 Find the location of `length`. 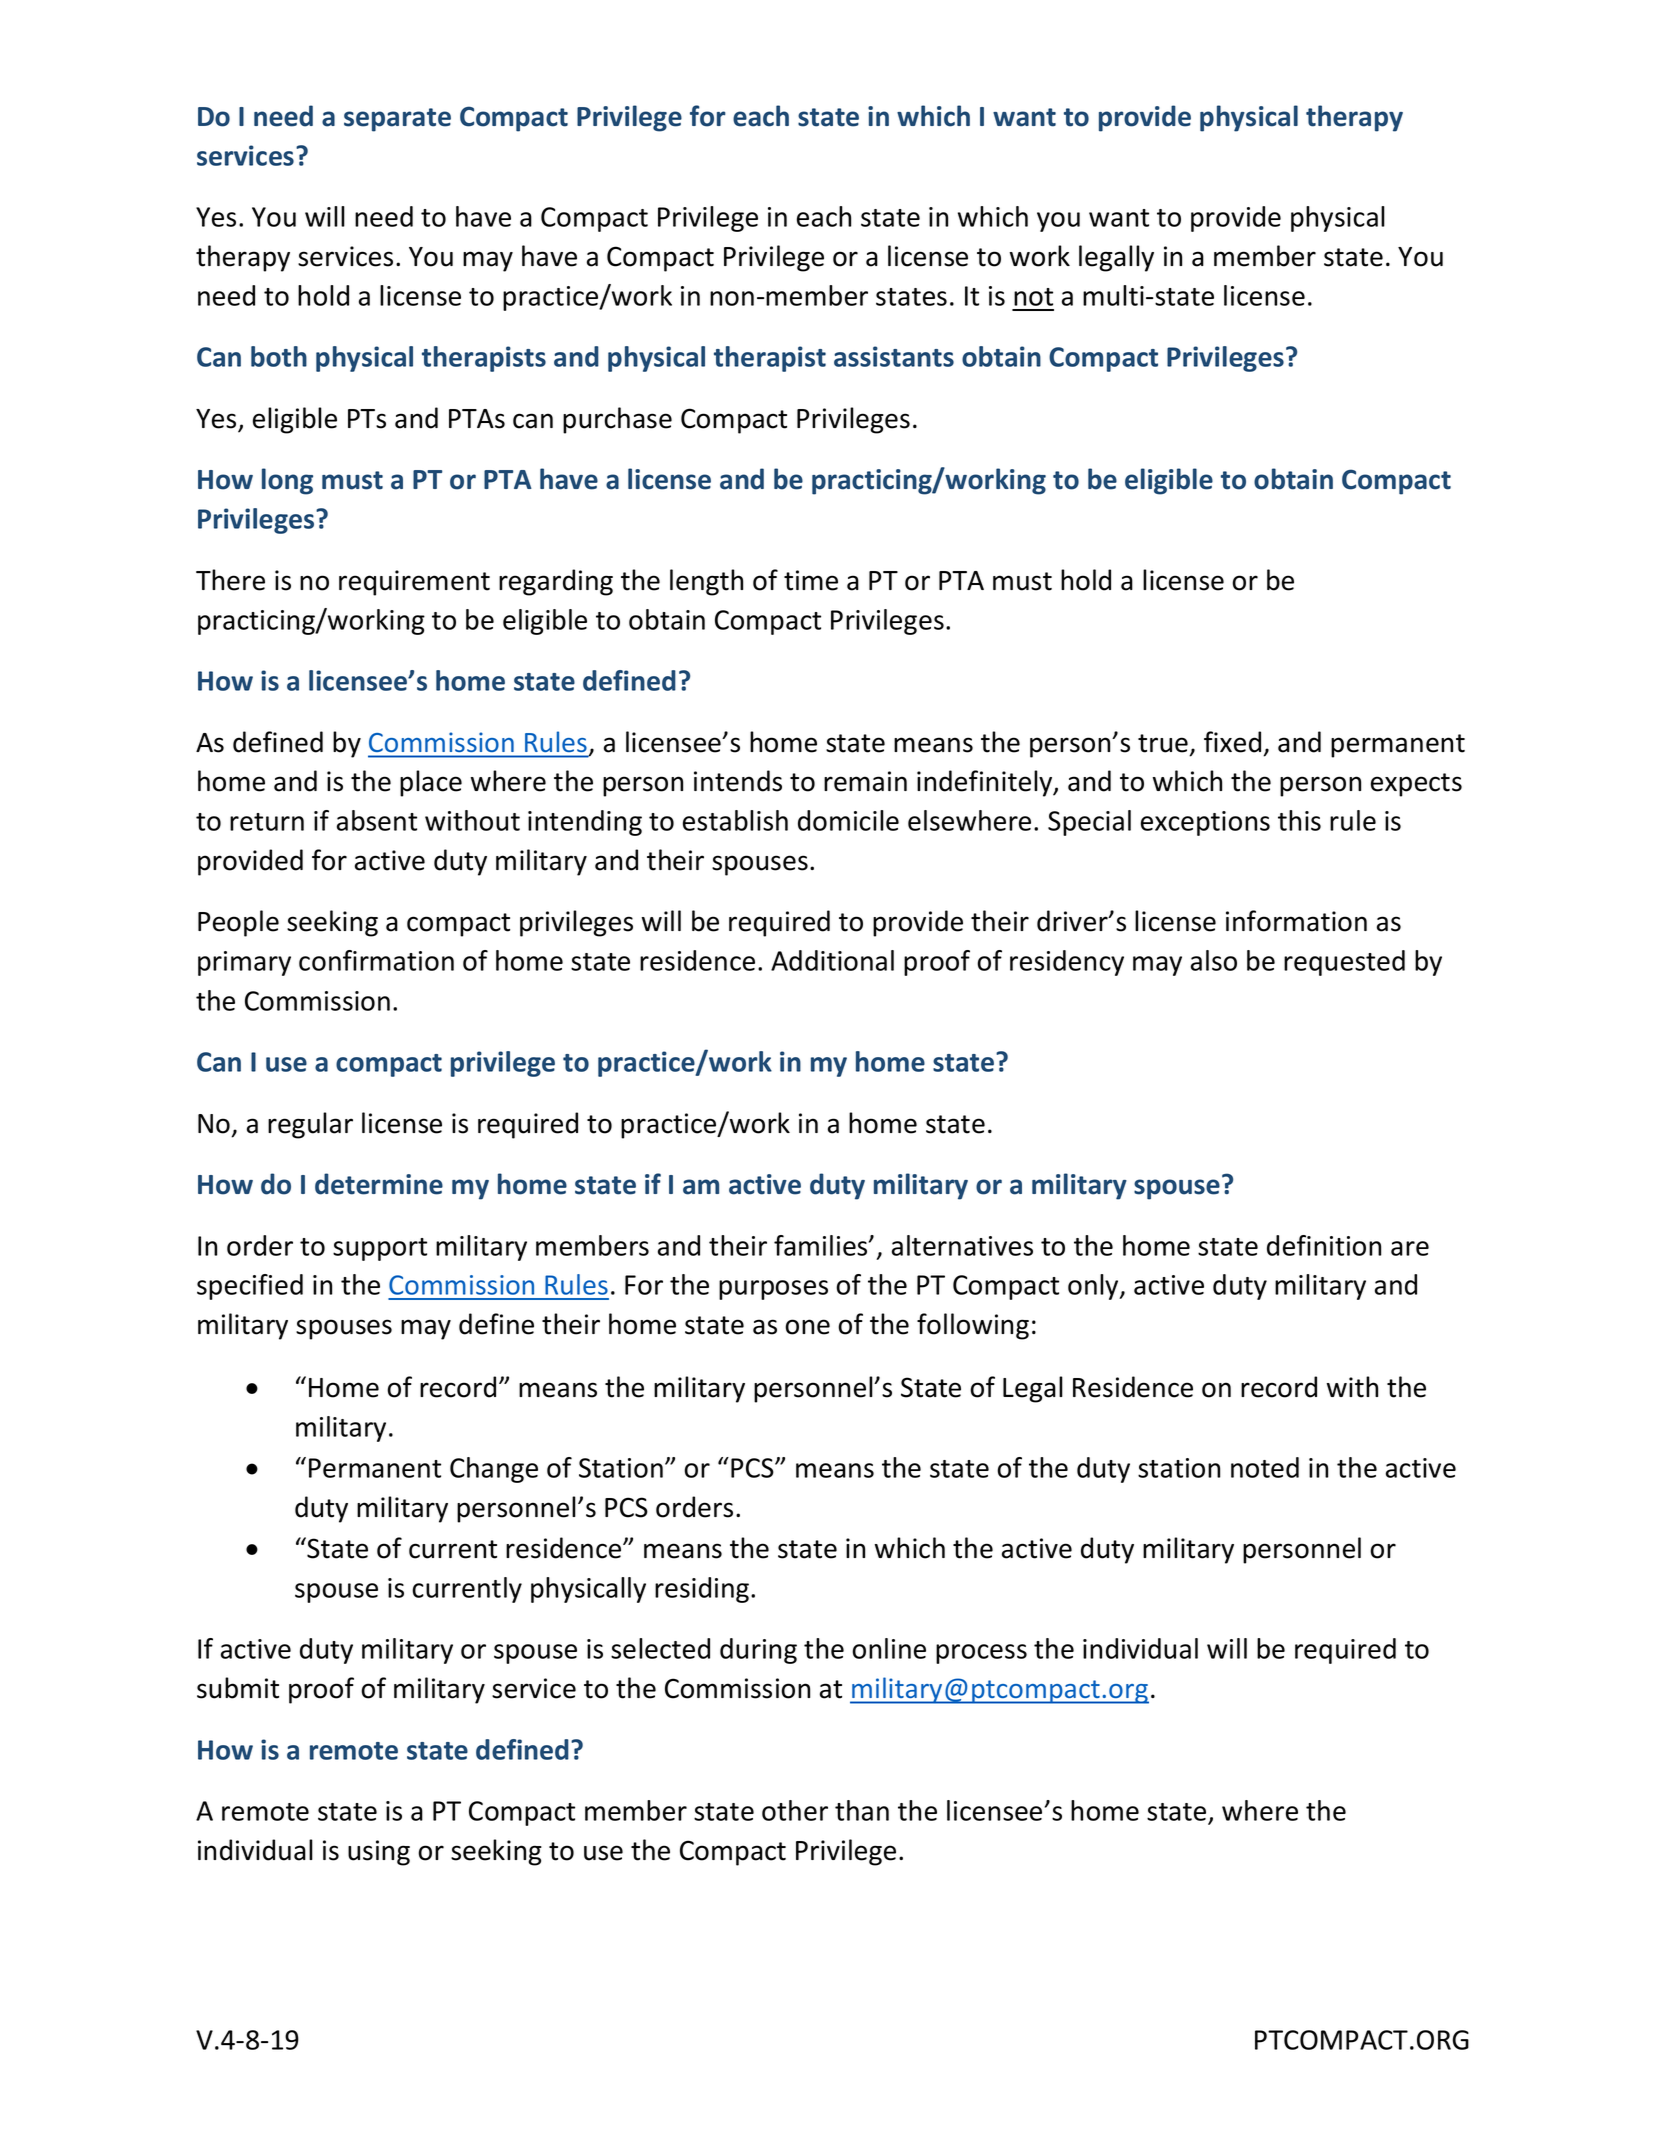

length is located at coordinates (706, 582).
